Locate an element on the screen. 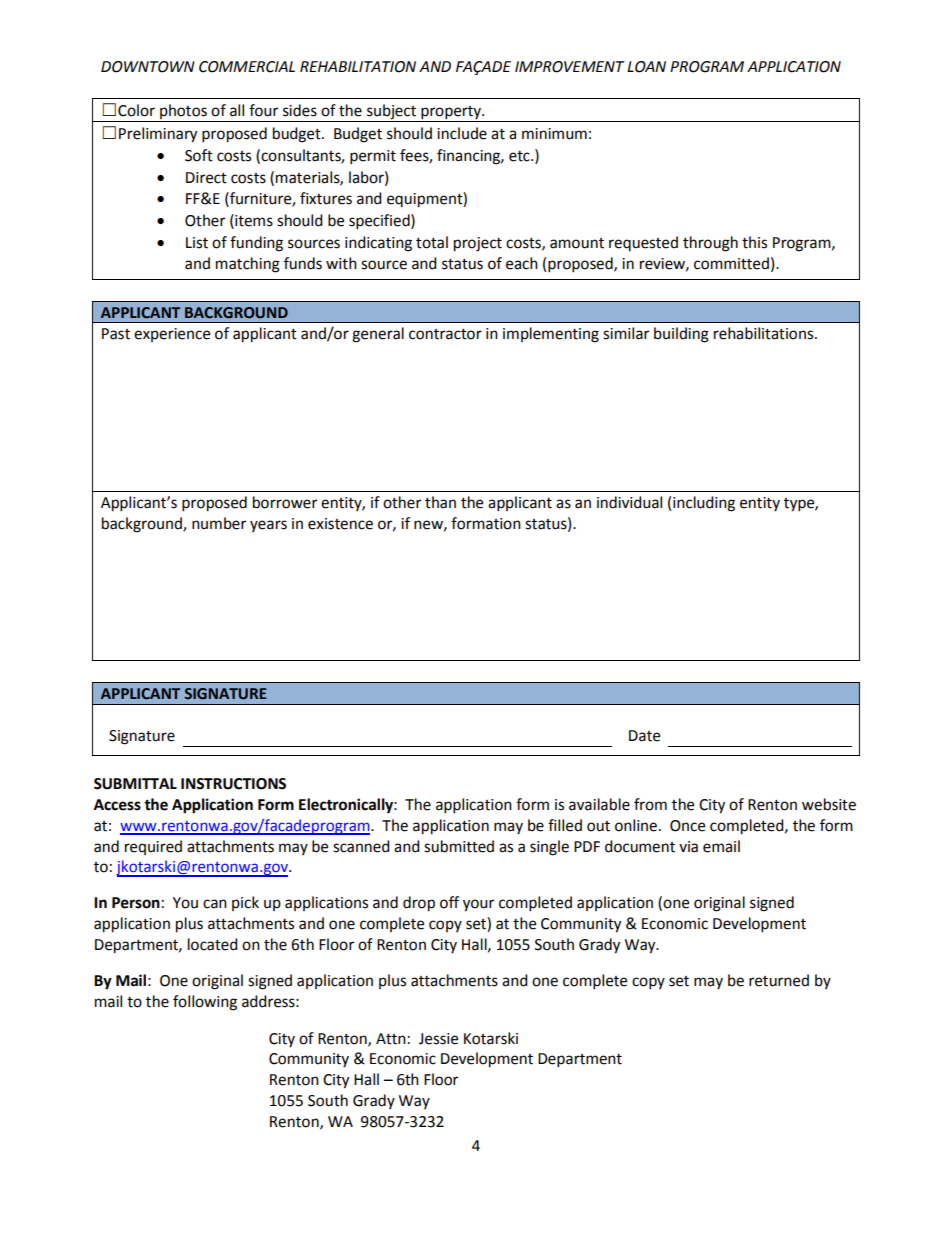 Image resolution: width=952 pixels, height=1233 pixels. LOAN is located at coordinates (646, 67).
